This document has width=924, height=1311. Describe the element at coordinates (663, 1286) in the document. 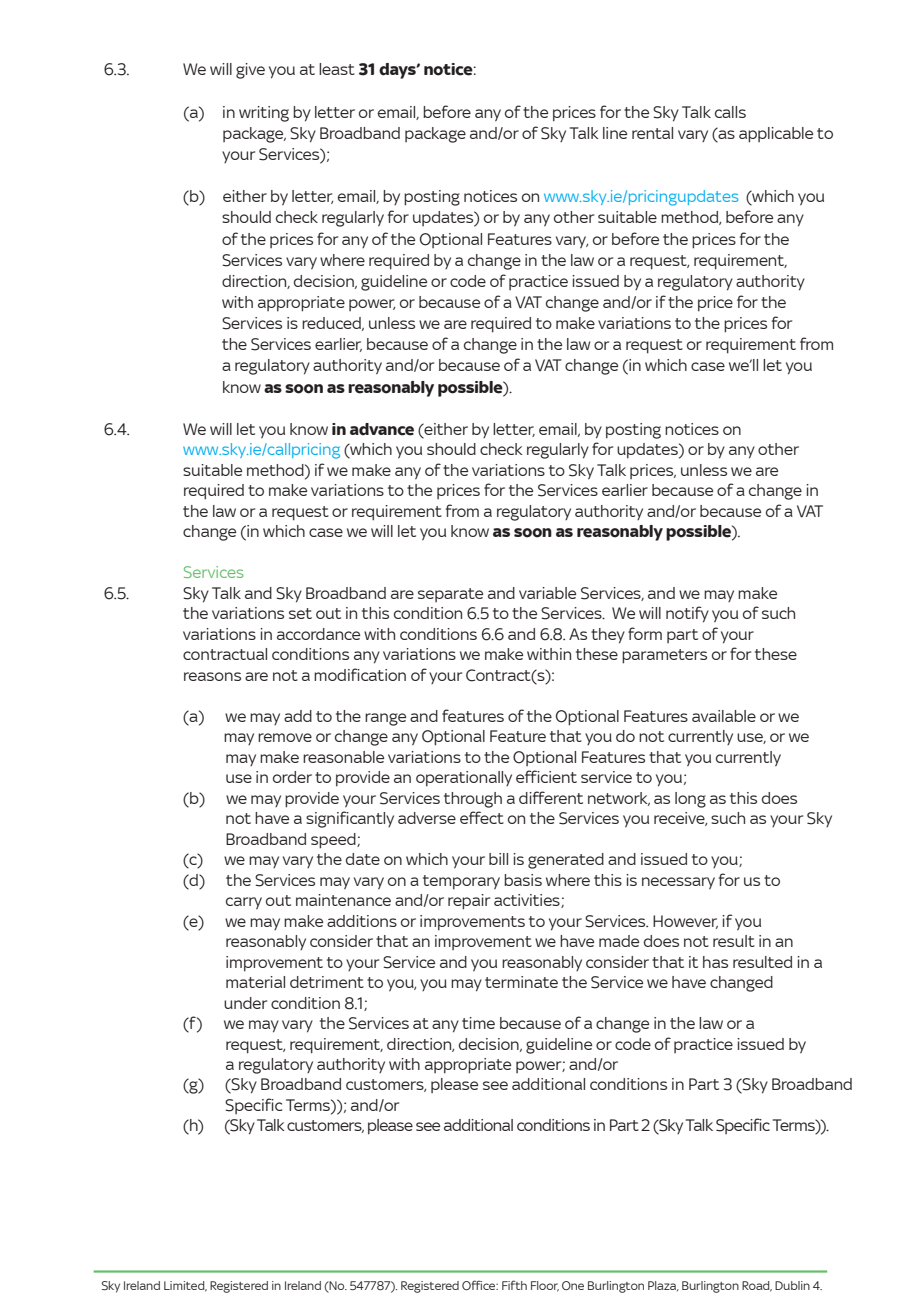

I see `Plaza` at that location.
